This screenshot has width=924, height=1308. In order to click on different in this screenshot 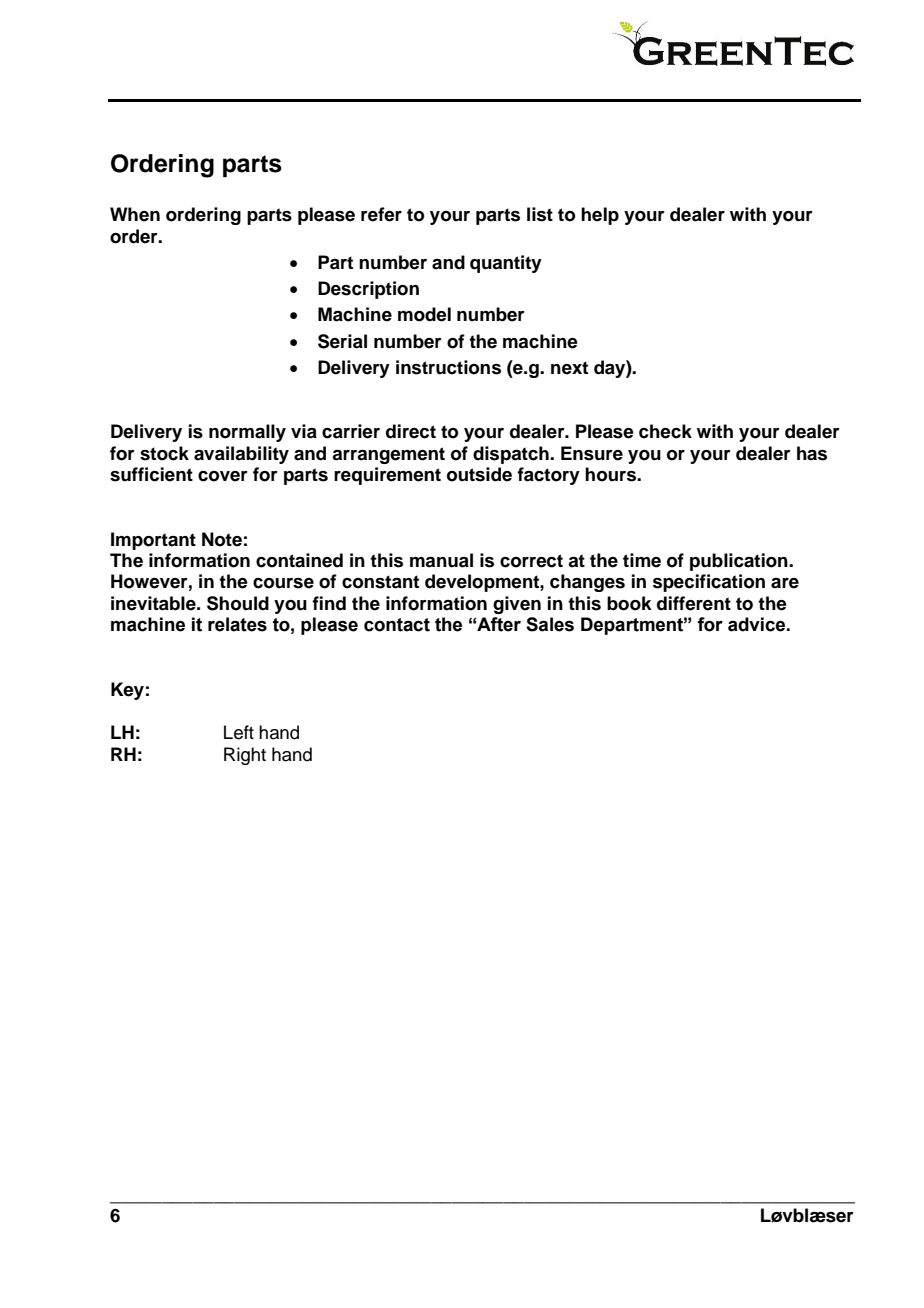, I will do `click(694, 603)`.
